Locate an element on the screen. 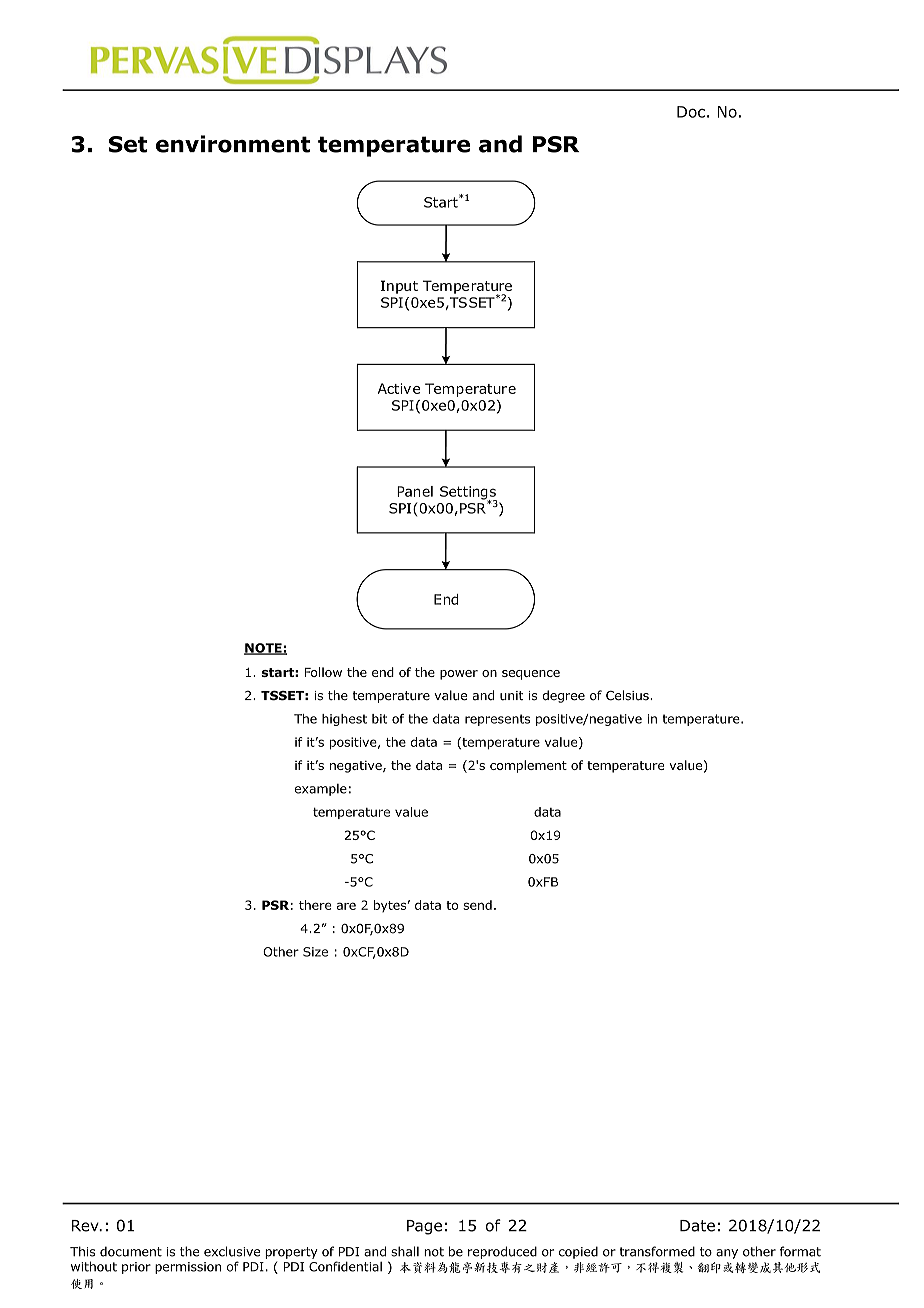 This screenshot has height=1308, width=924. Size is located at coordinates (315, 952).
